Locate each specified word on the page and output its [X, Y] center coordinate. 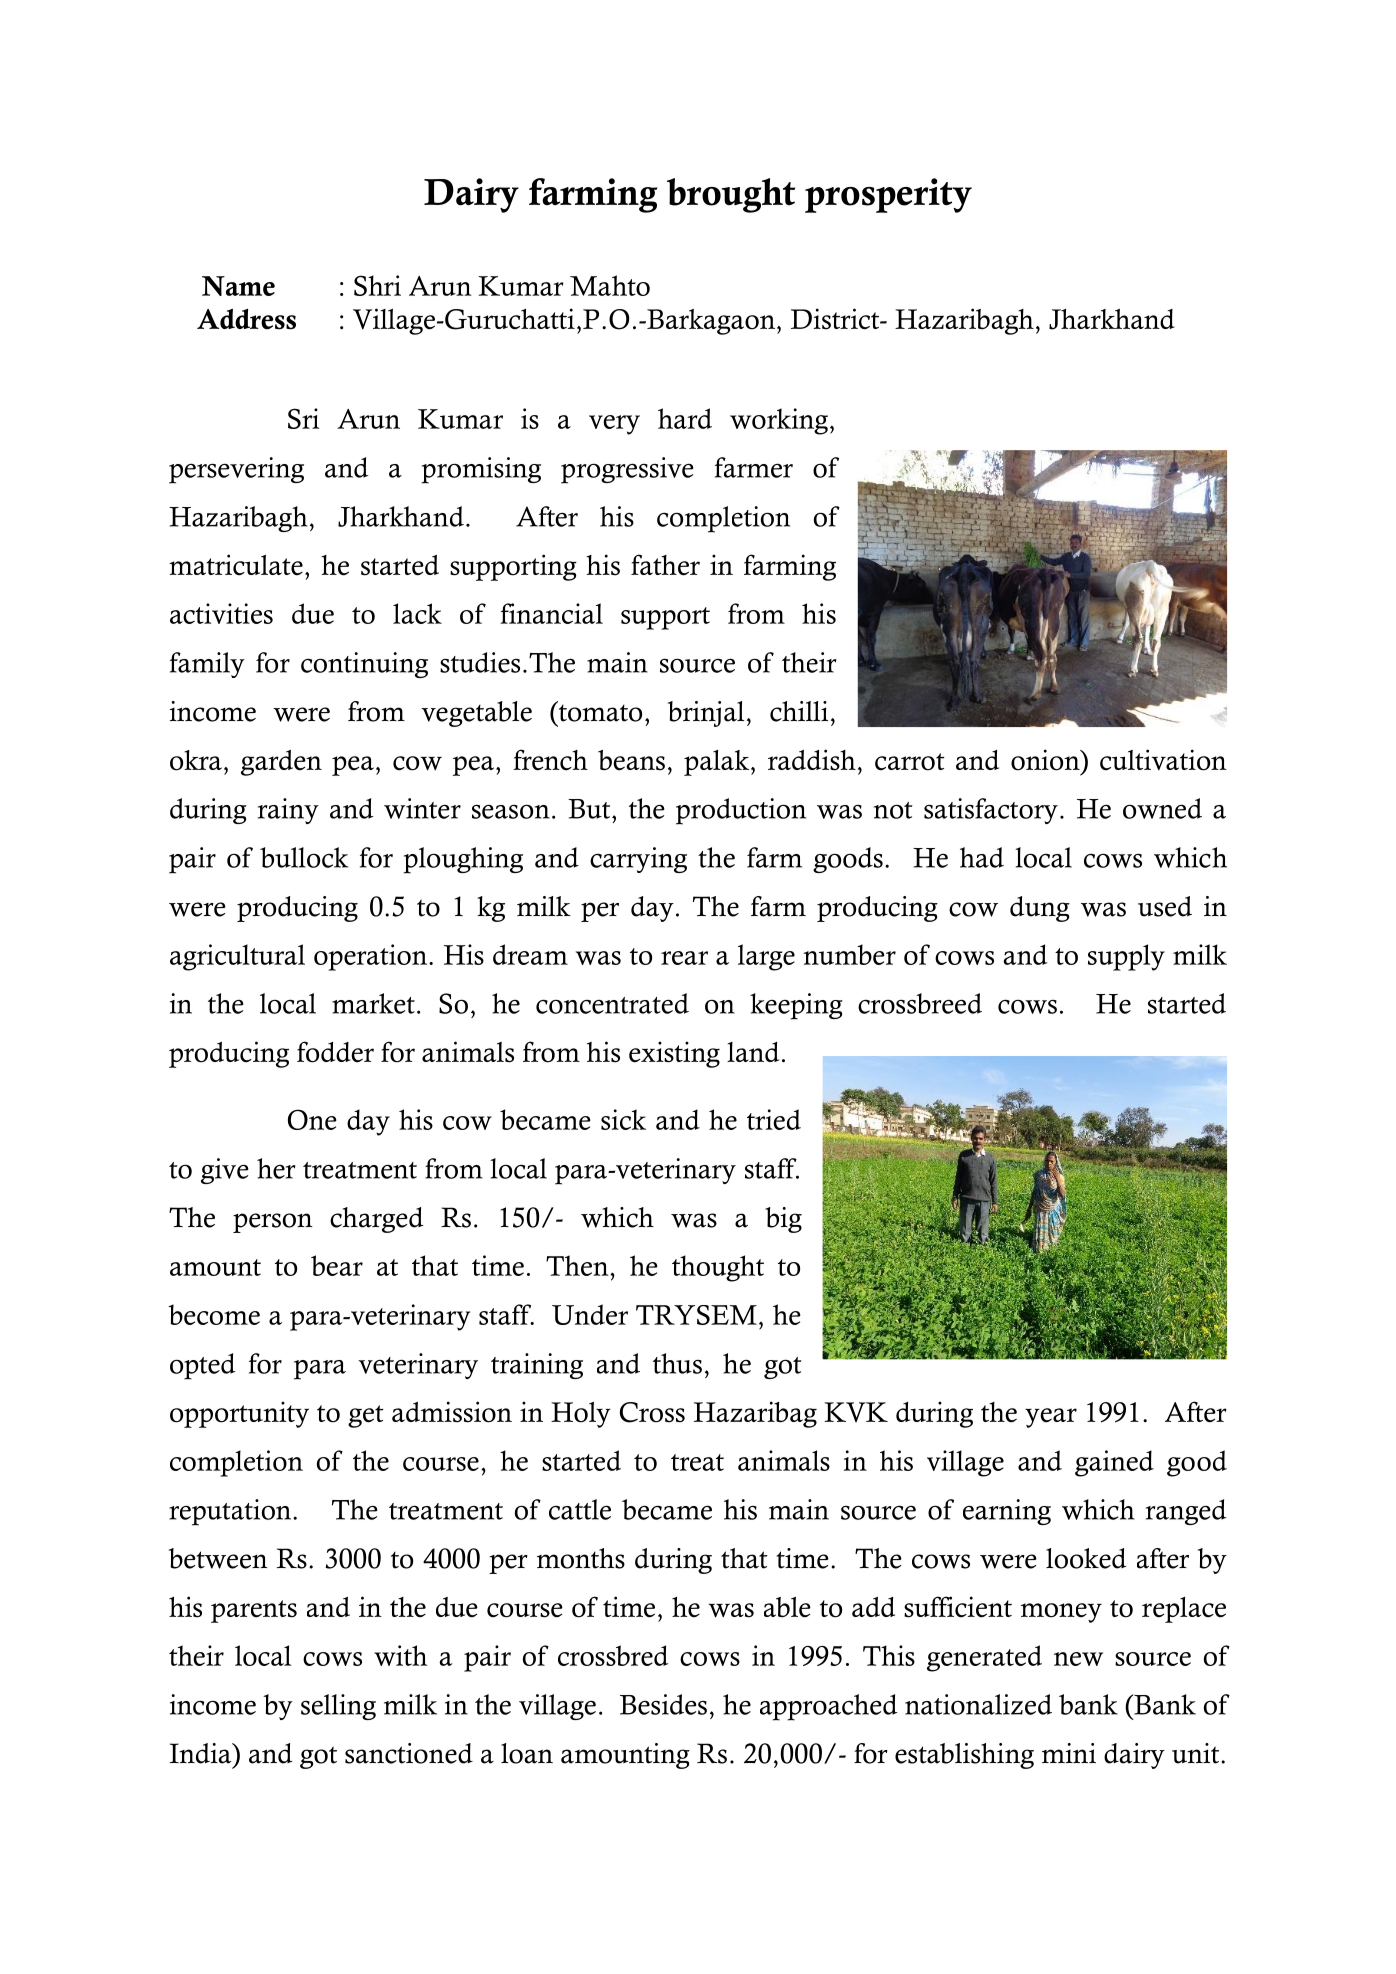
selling [338, 1707]
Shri [377, 285]
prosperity [888, 195]
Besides [663, 1704]
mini [1069, 1753]
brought [731, 195]
